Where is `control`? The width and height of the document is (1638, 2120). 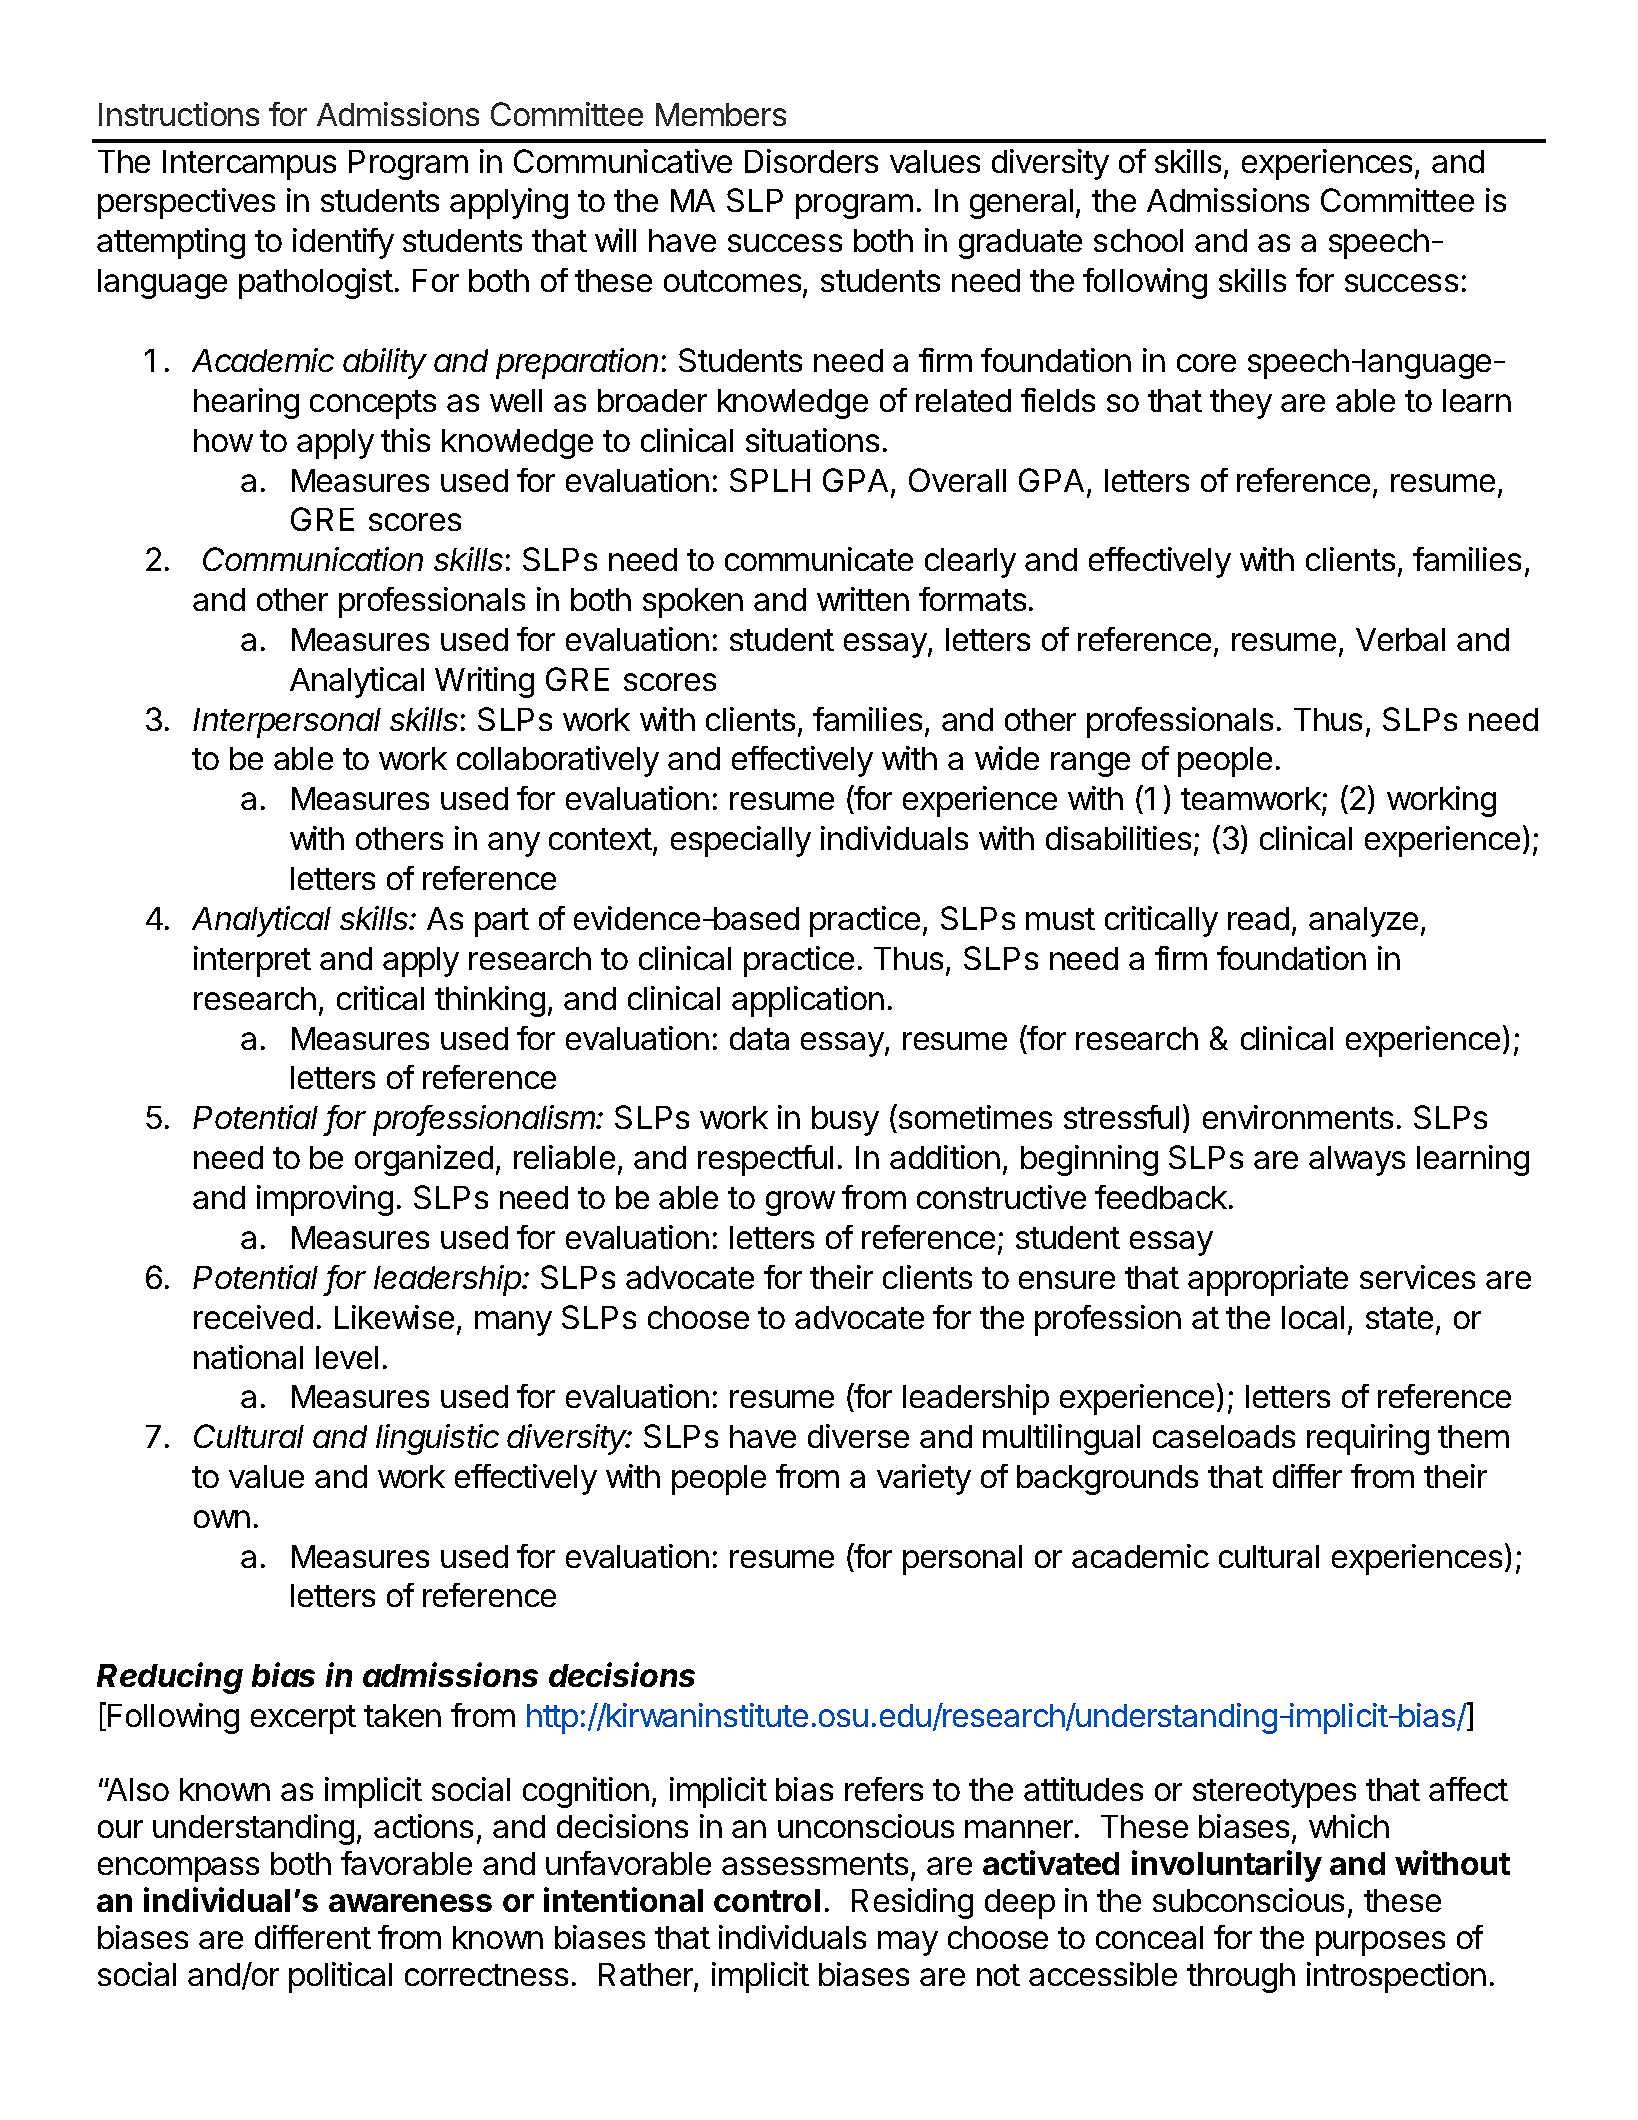
control is located at coordinates (767, 1900).
